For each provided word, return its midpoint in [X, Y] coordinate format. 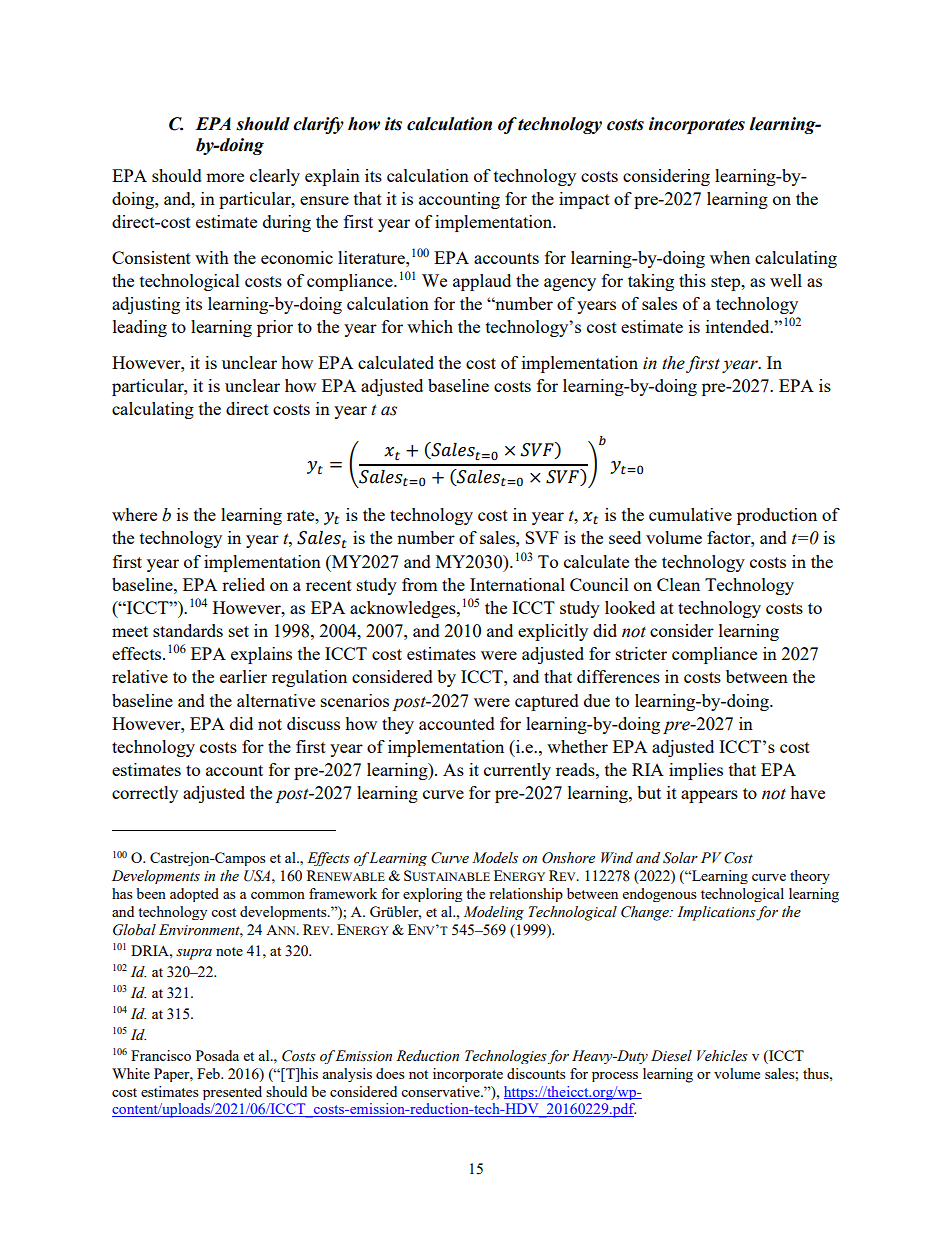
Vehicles [722, 1056]
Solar [680, 858]
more [225, 177]
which [430, 326]
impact [584, 200]
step [727, 283]
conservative [441, 1091]
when [730, 257]
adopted [194, 895]
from [420, 584]
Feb [209, 1073]
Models [495, 858]
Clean [678, 584]
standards [188, 630]
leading [140, 328]
